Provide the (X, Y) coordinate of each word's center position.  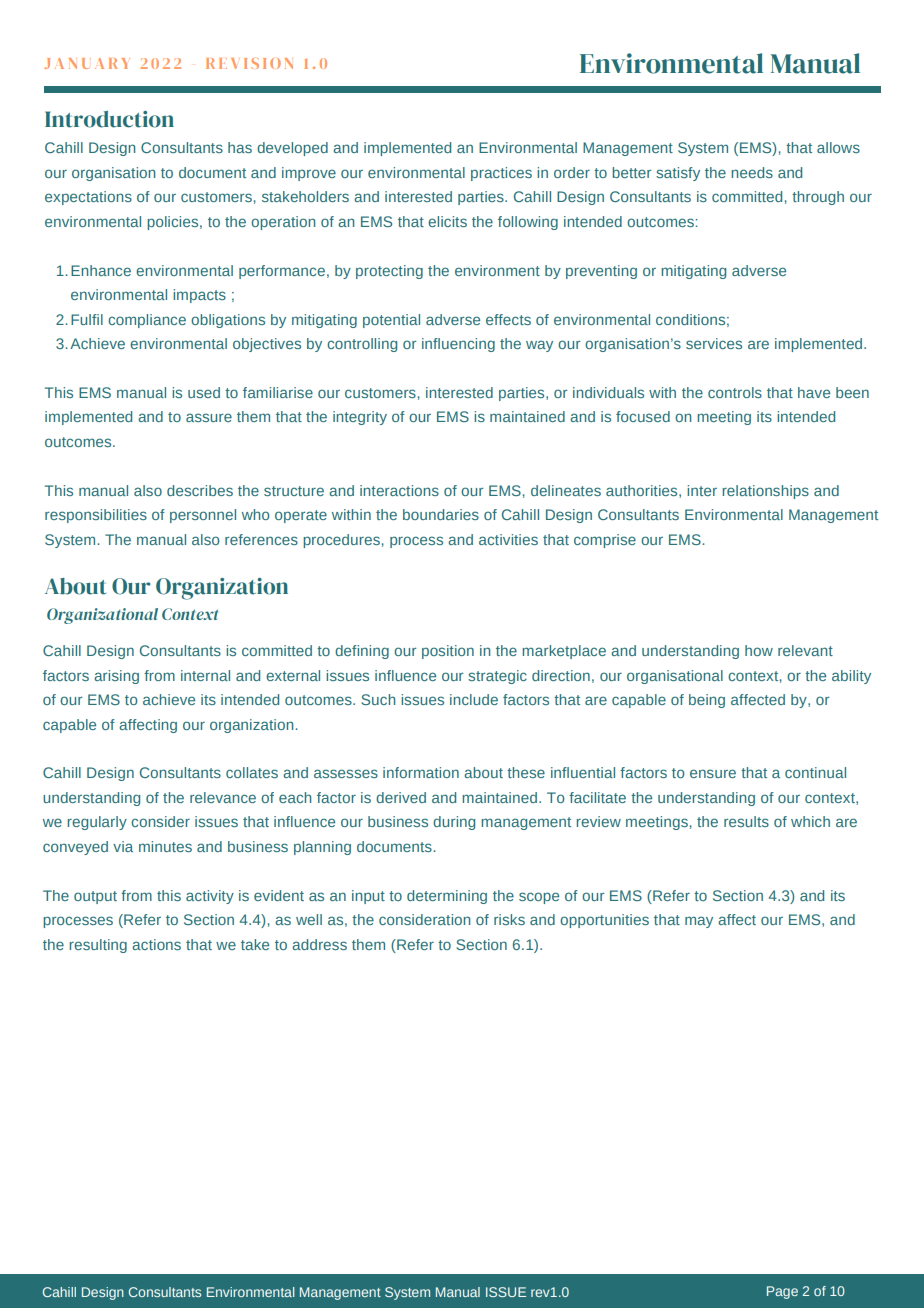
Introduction (109, 119)
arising (116, 677)
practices (501, 174)
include (474, 699)
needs (752, 172)
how (759, 650)
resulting (98, 946)
